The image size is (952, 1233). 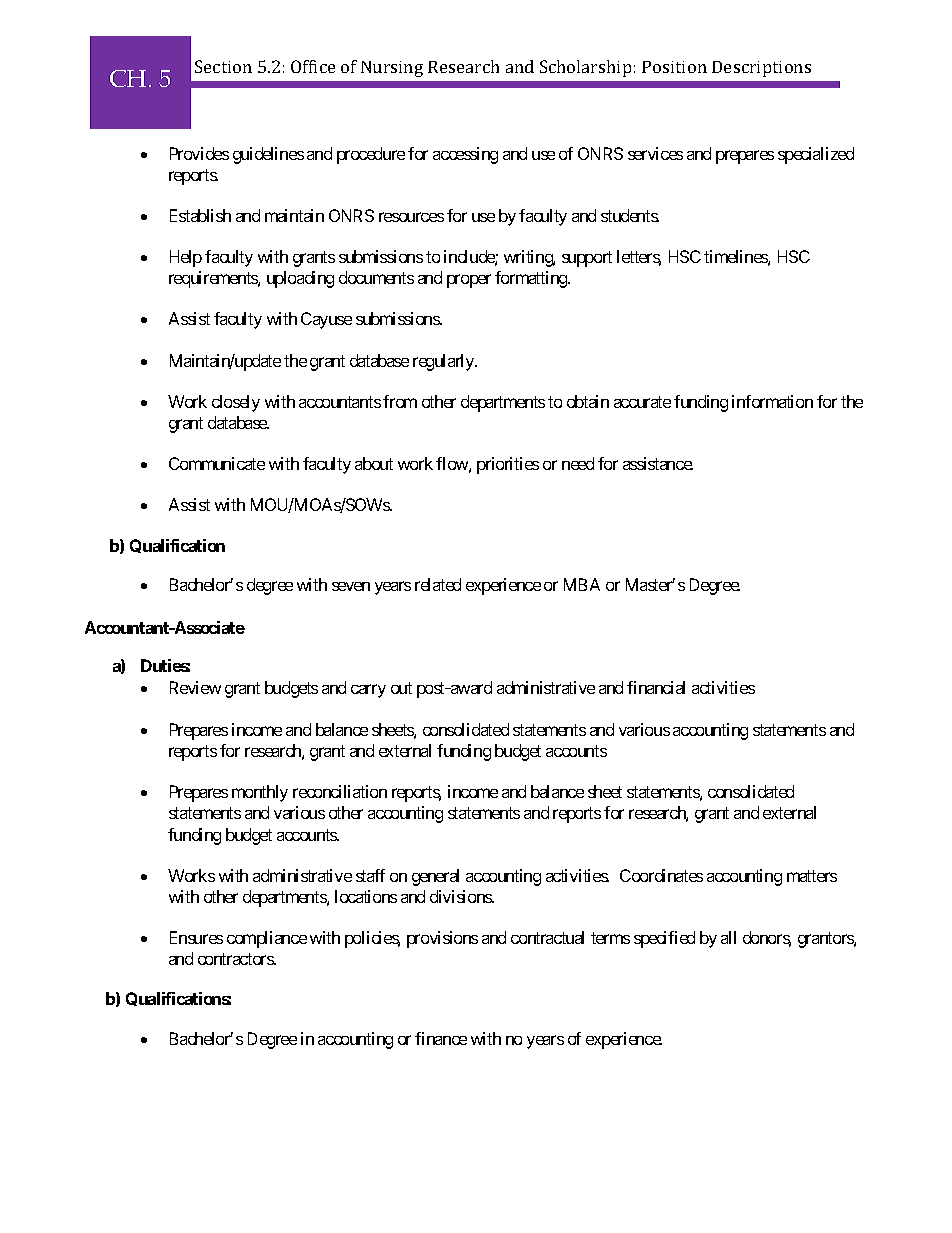 What do you see at coordinates (582, 584) in the page?
I see `MBA` at bounding box center [582, 584].
